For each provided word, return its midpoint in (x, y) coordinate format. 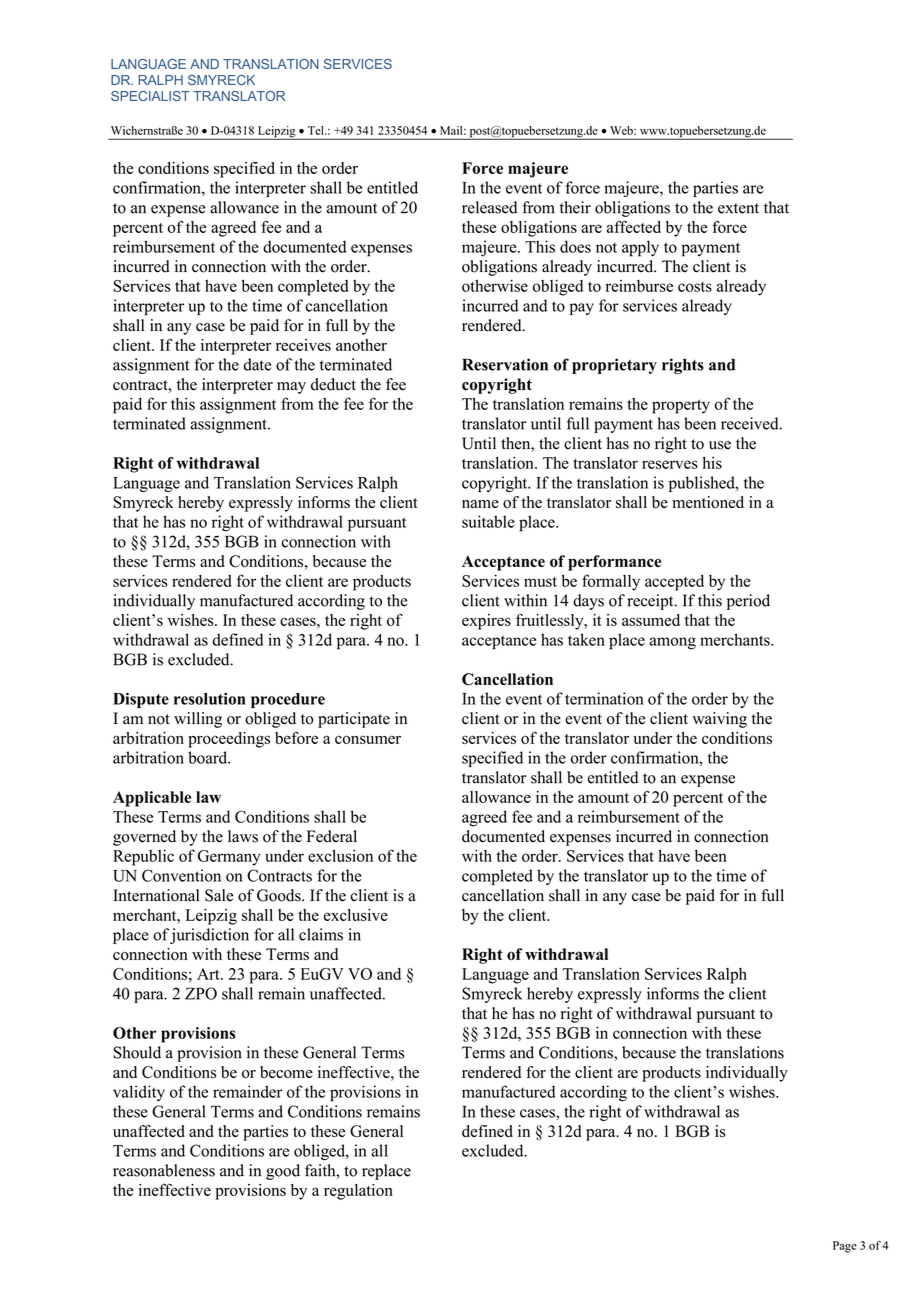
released (489, 207)
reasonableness (164, 1170)
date (257, 364)
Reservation (505, 364)
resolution (210, 698)
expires (486, 622)
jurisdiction (209, 936)
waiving (720, 720)
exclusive (356, 915)
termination (604, 698)
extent (738, 208)
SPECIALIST (150, 96)
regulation (358, 1192)
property (681, 407)
